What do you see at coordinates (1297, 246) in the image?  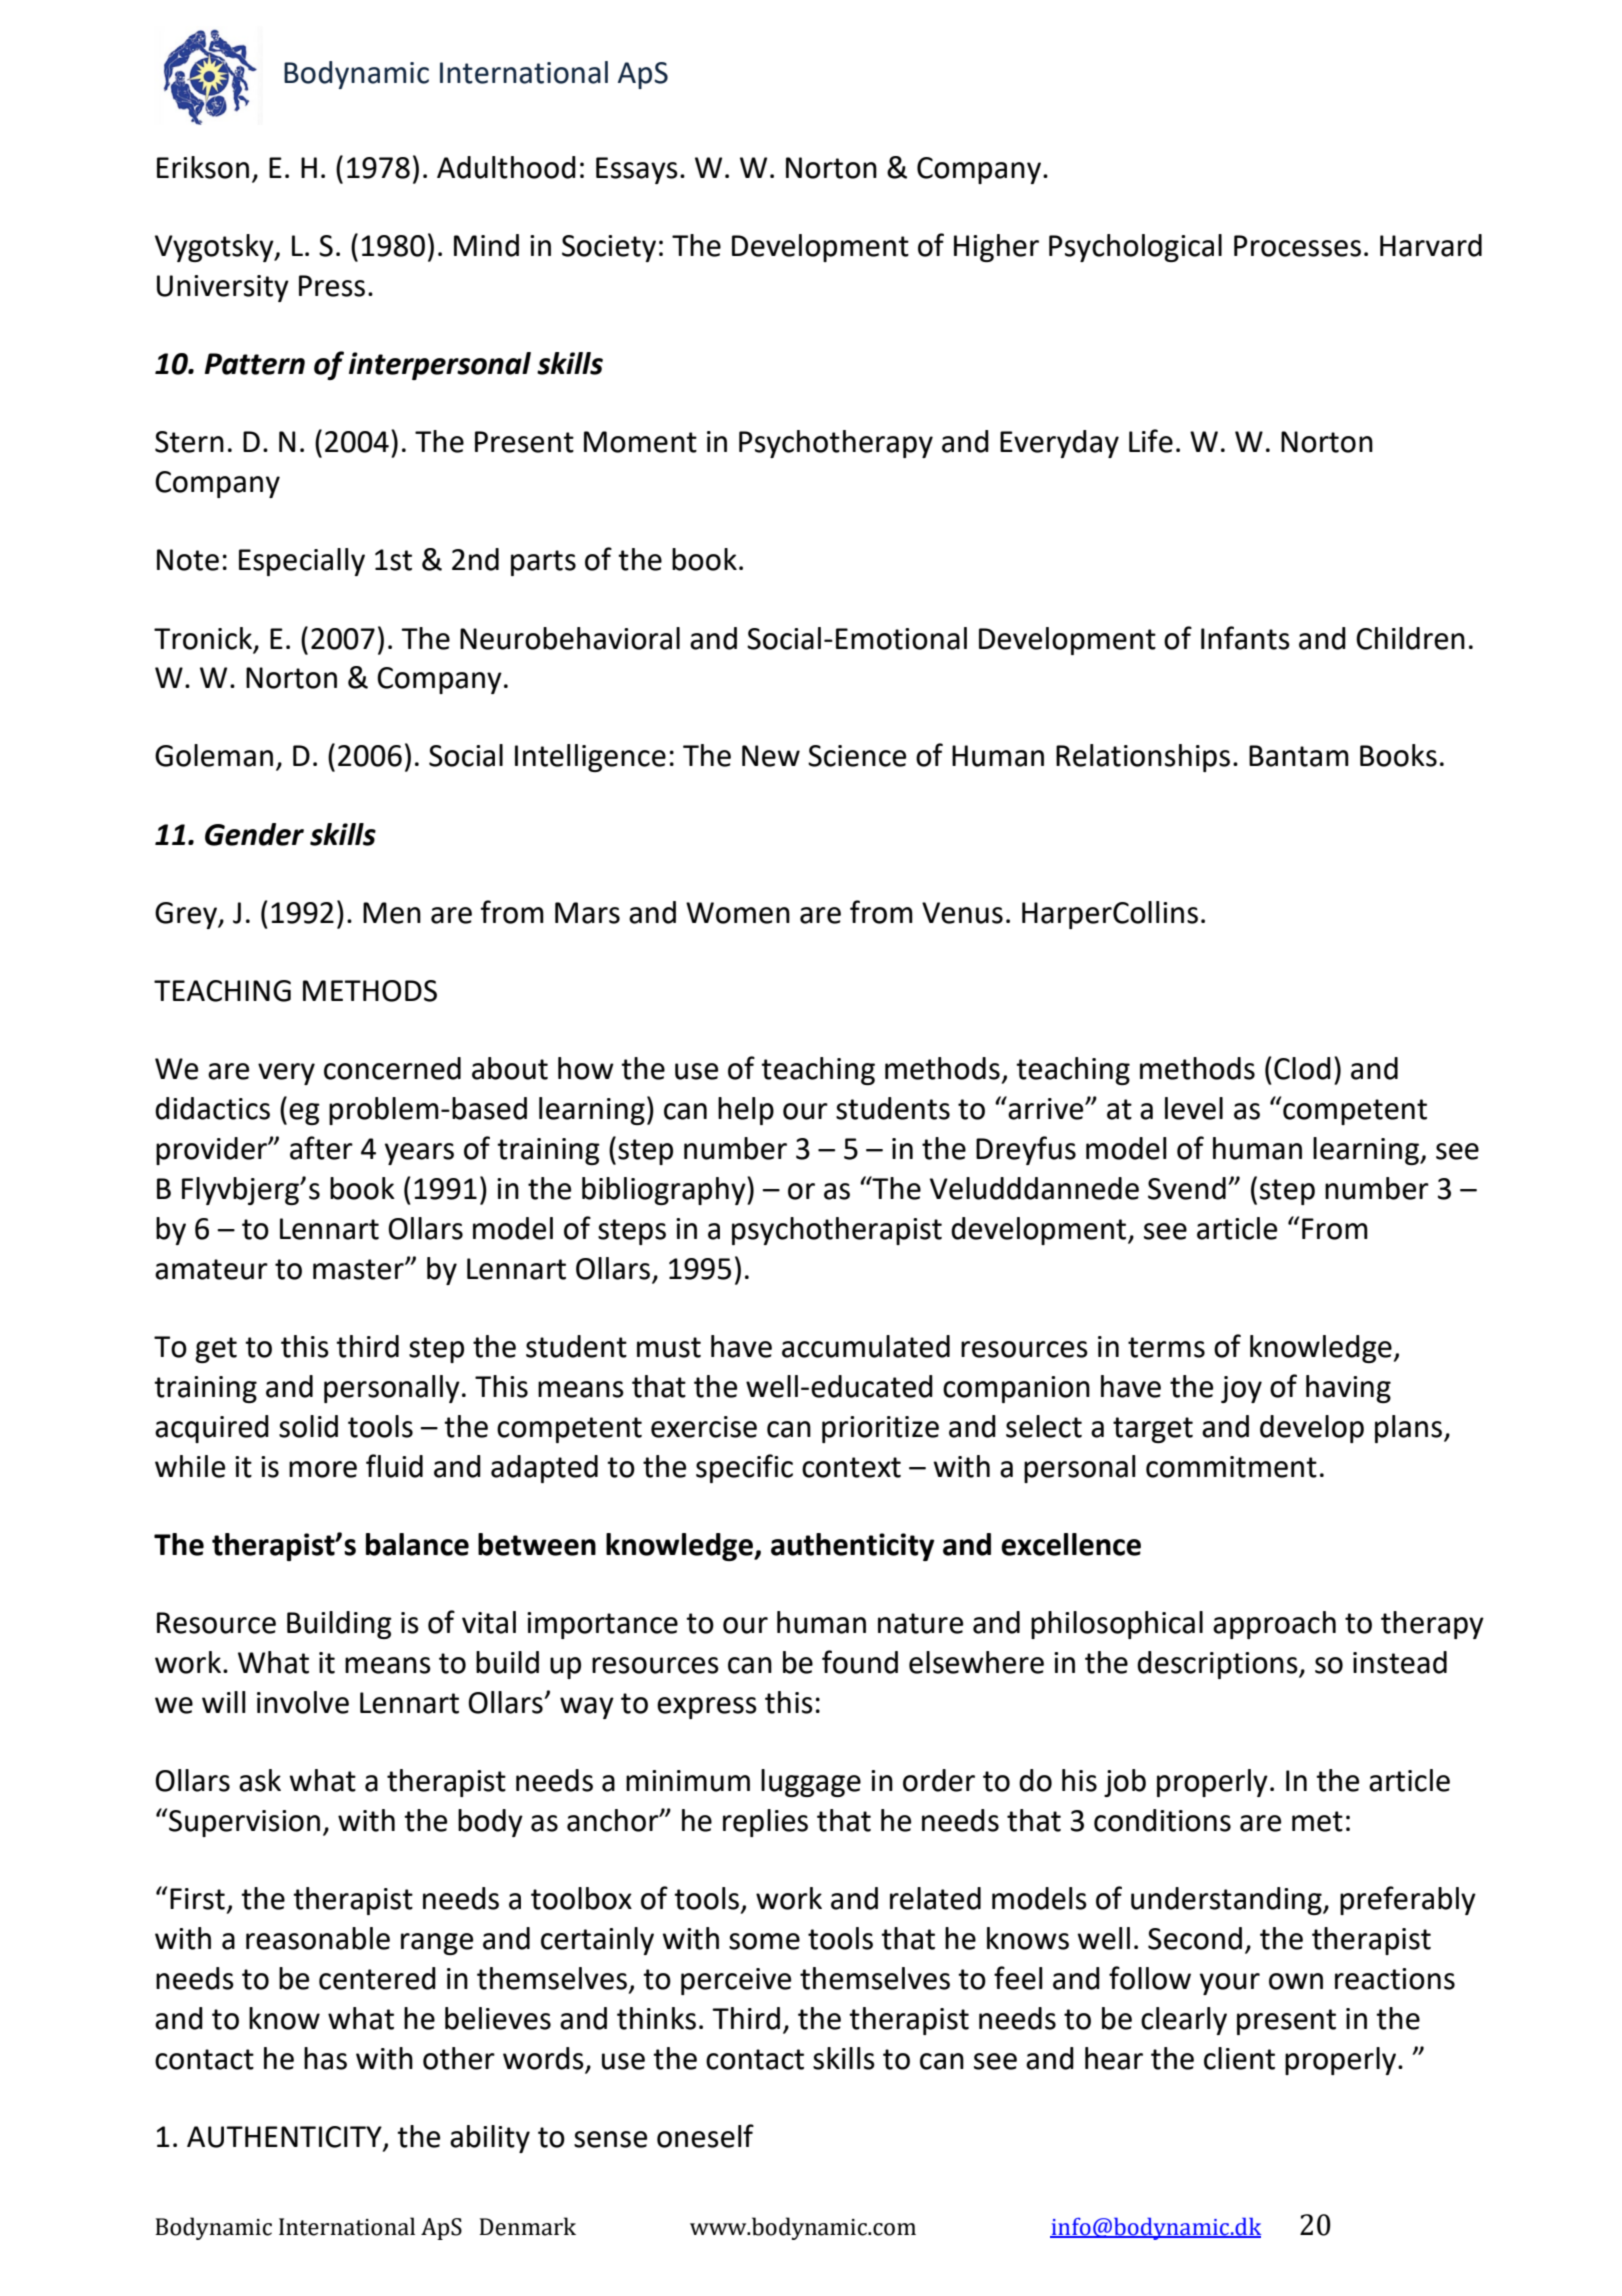 I see `Processes` at bounding box center [1297, 246].
